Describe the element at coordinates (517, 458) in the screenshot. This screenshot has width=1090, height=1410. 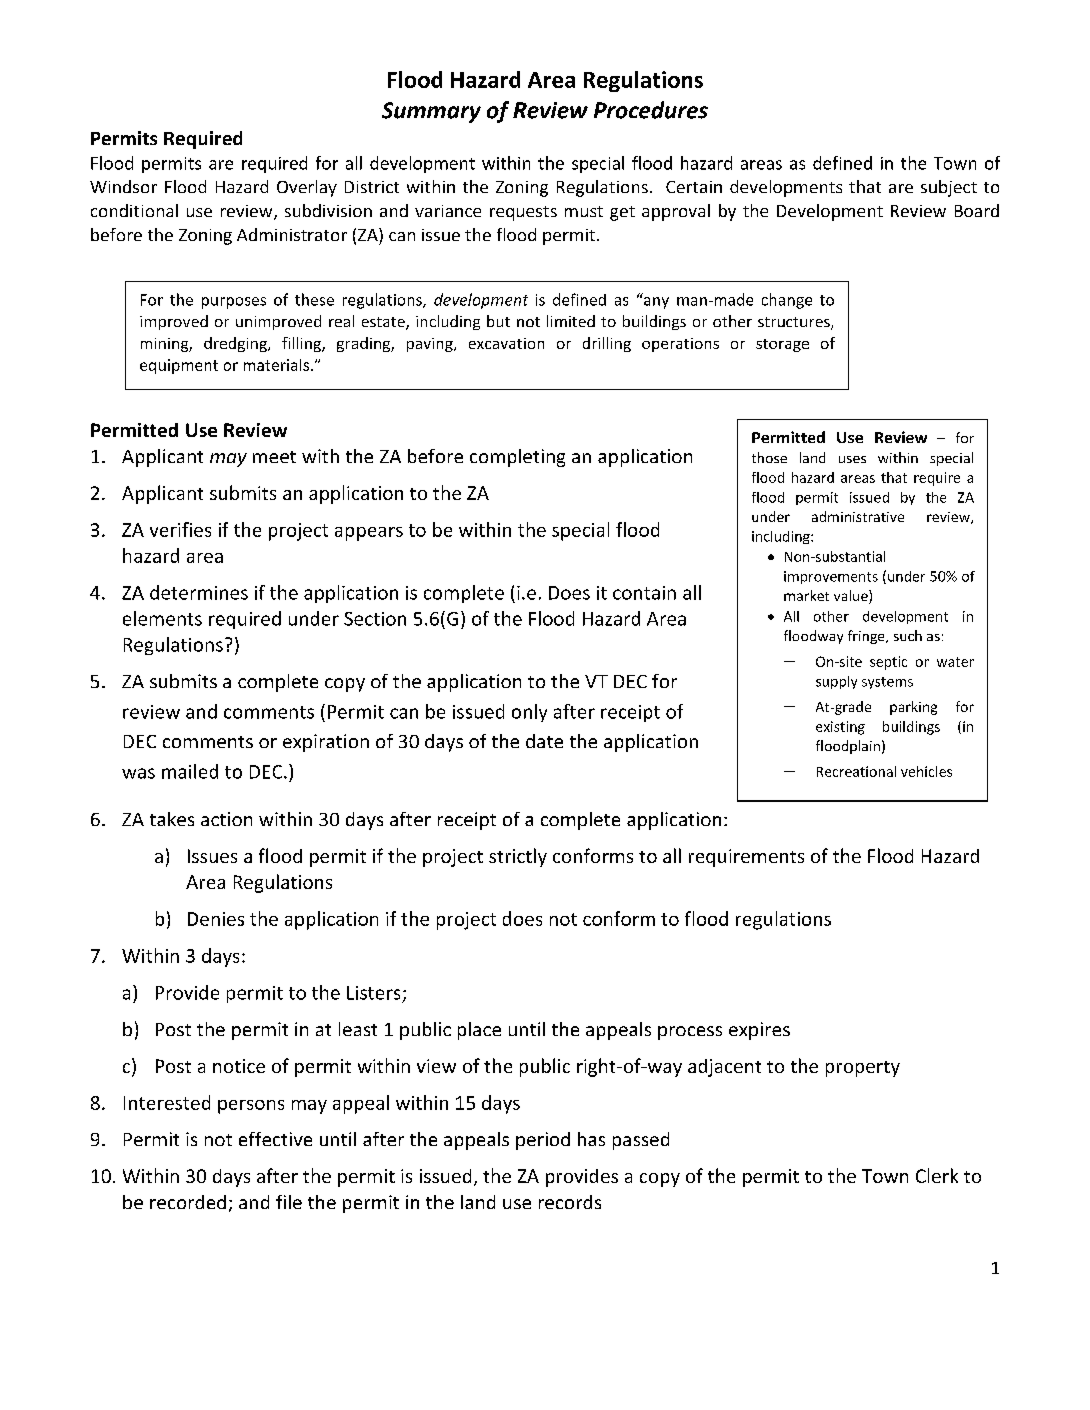
I see `completing` at that location.
